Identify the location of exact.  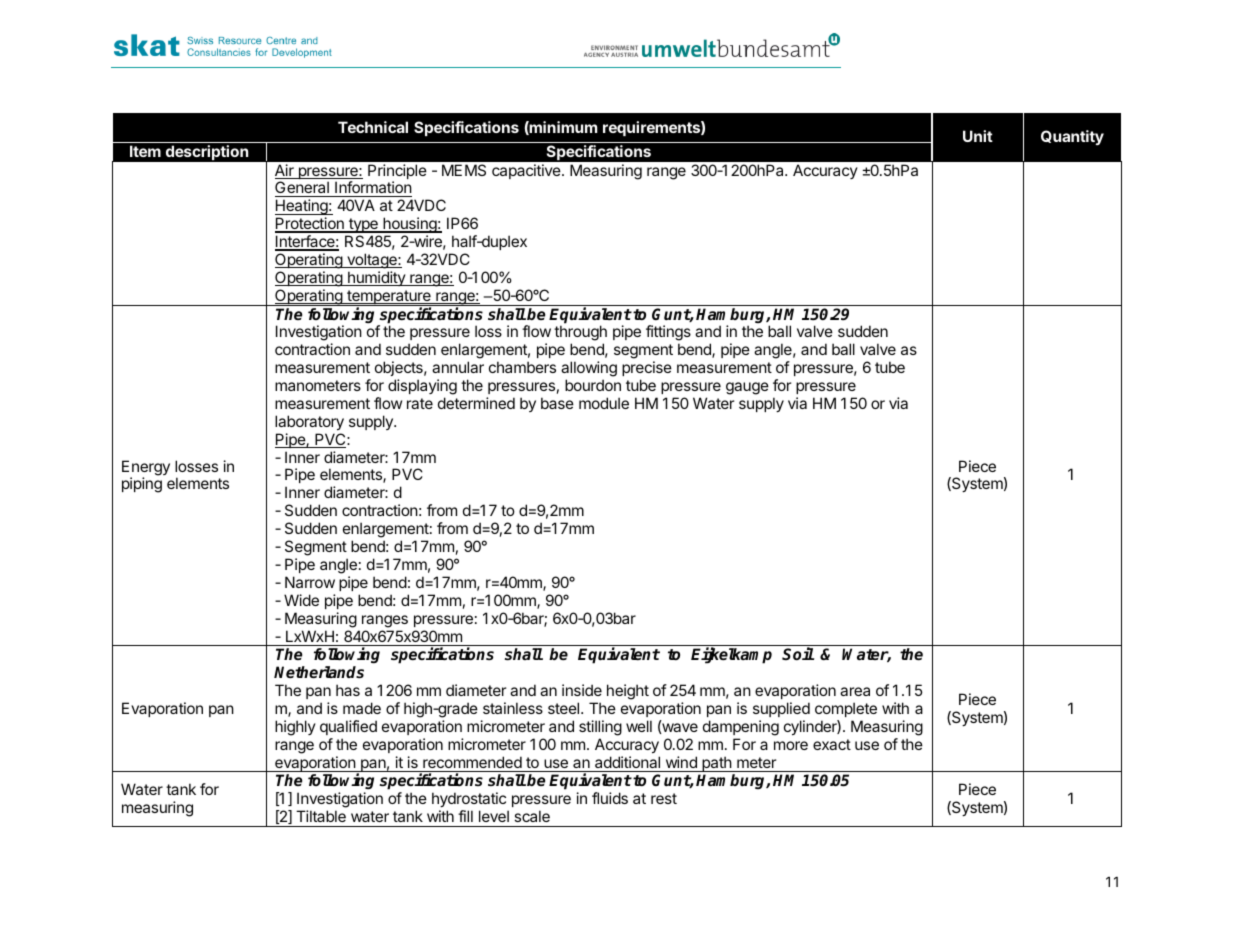
(832, 744).
